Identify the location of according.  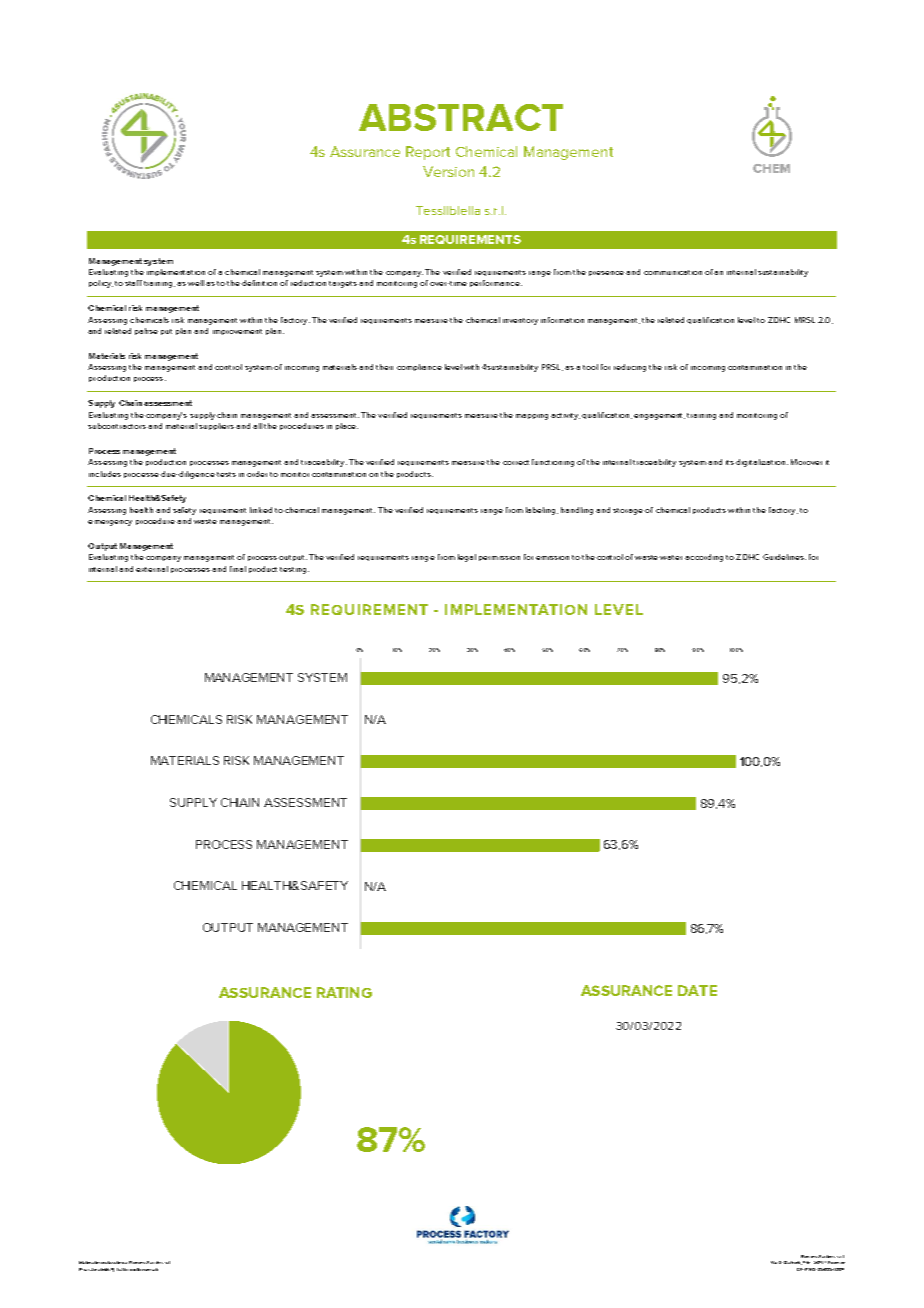
(704, 558).
